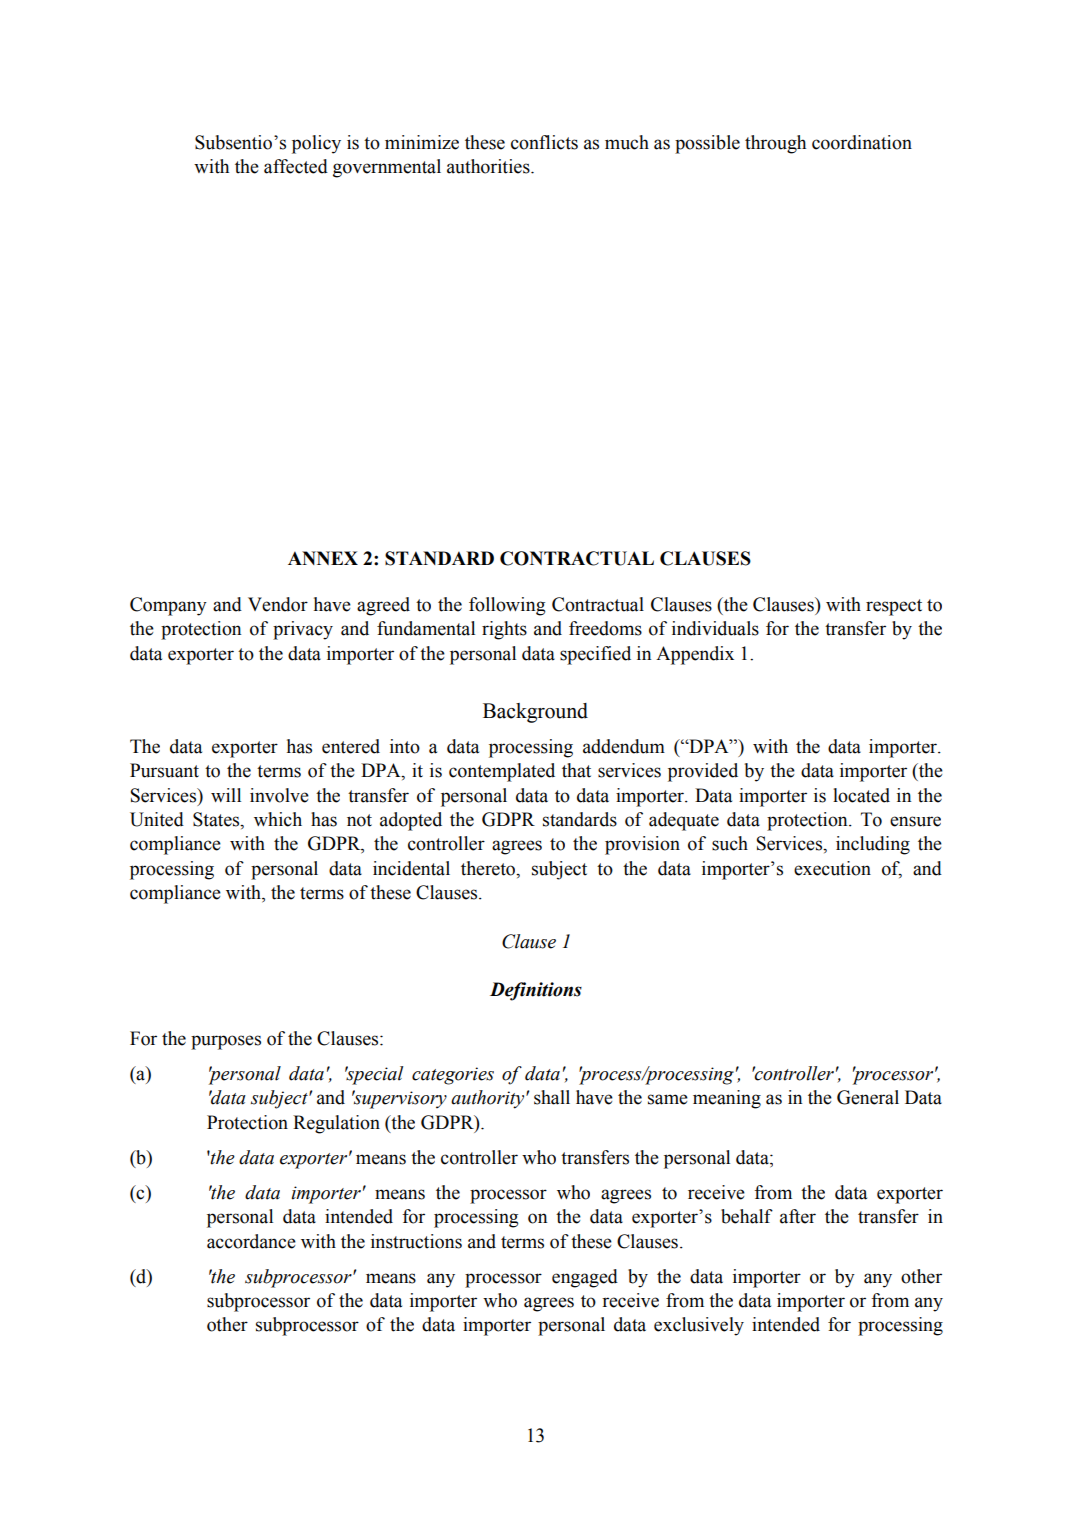  I want to click on Background, so click(535, 713).
